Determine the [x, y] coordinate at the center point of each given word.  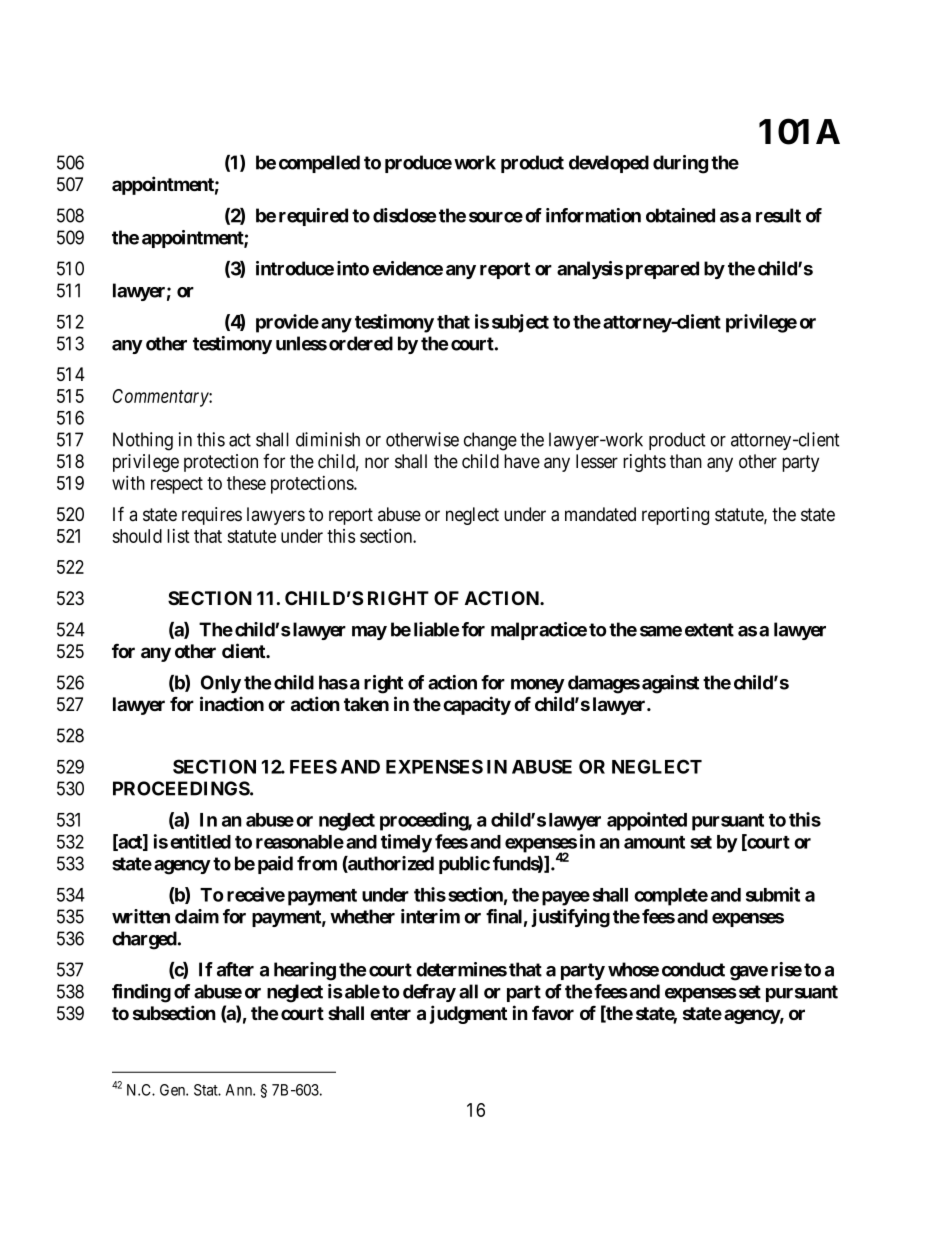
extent [709, 630]
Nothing [143, 441]
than [686, 461]
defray [429, 993]
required [313, 217]
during [680, 164]
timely [406, 843]
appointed [647, 821]
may [369, 633]
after [235, 969]
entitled [200, 841]
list [178, 536]
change [490, 441]
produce [418, 164]
